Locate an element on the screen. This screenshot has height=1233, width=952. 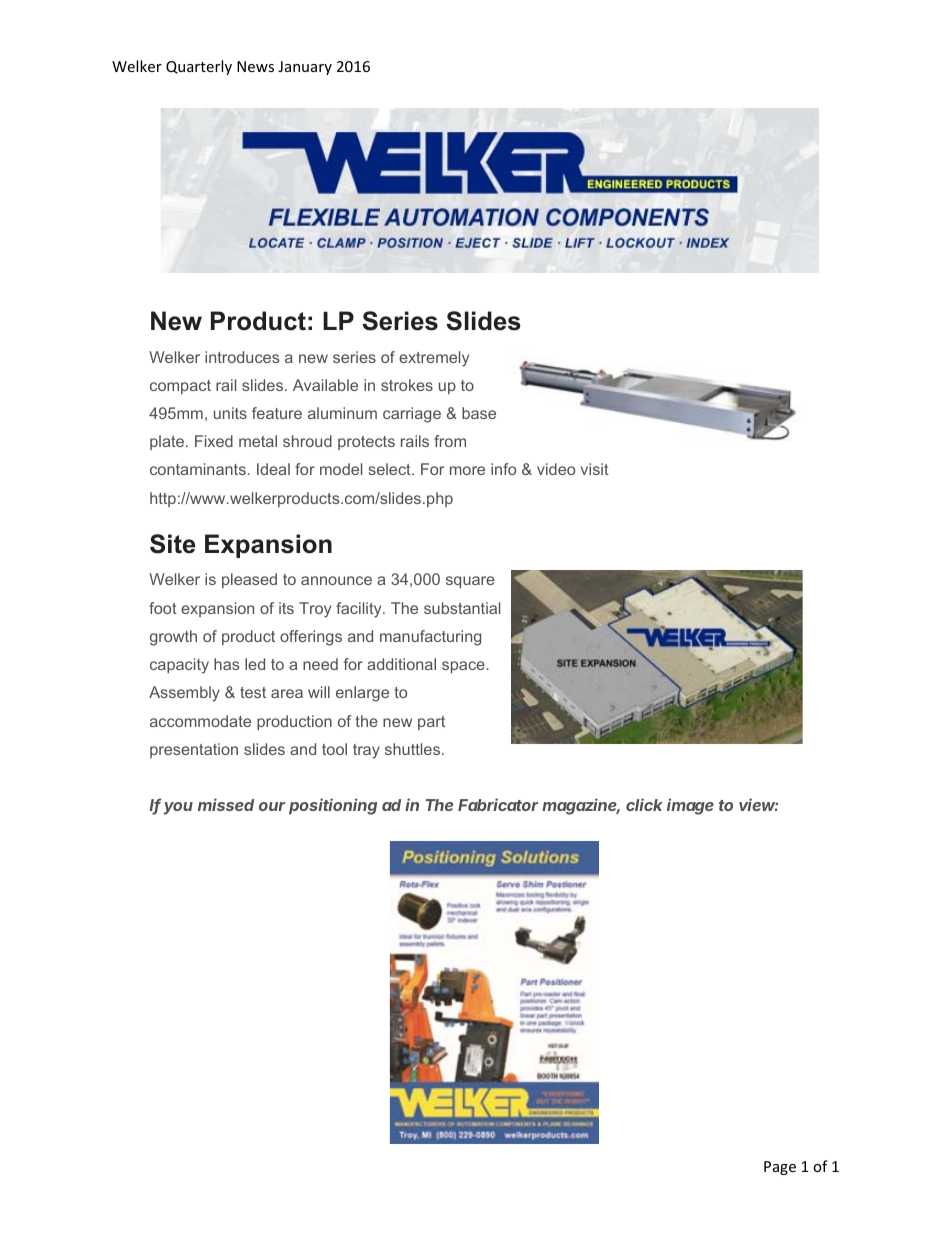
January is located at coordinates (305, 68).
